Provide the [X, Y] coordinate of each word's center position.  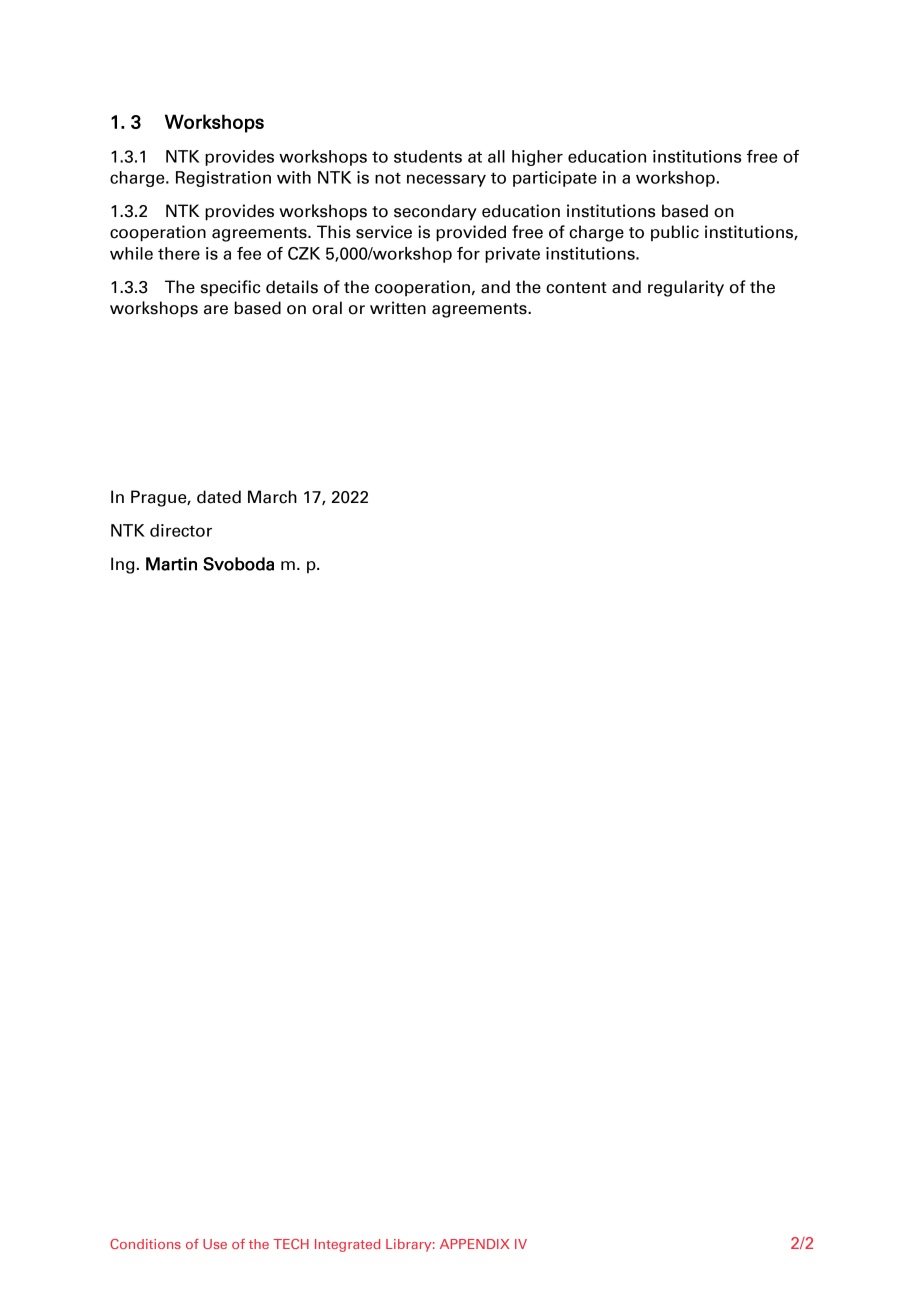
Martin [171, 564]
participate [555, 179]
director [181, 530]
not [388, 178]
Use [215, 1244]
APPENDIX [474, 1244]
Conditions [145, 1244]
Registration [223, 179]
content [576, 288]
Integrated [347, 1245]
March [272, 497]
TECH [291, 1244]
